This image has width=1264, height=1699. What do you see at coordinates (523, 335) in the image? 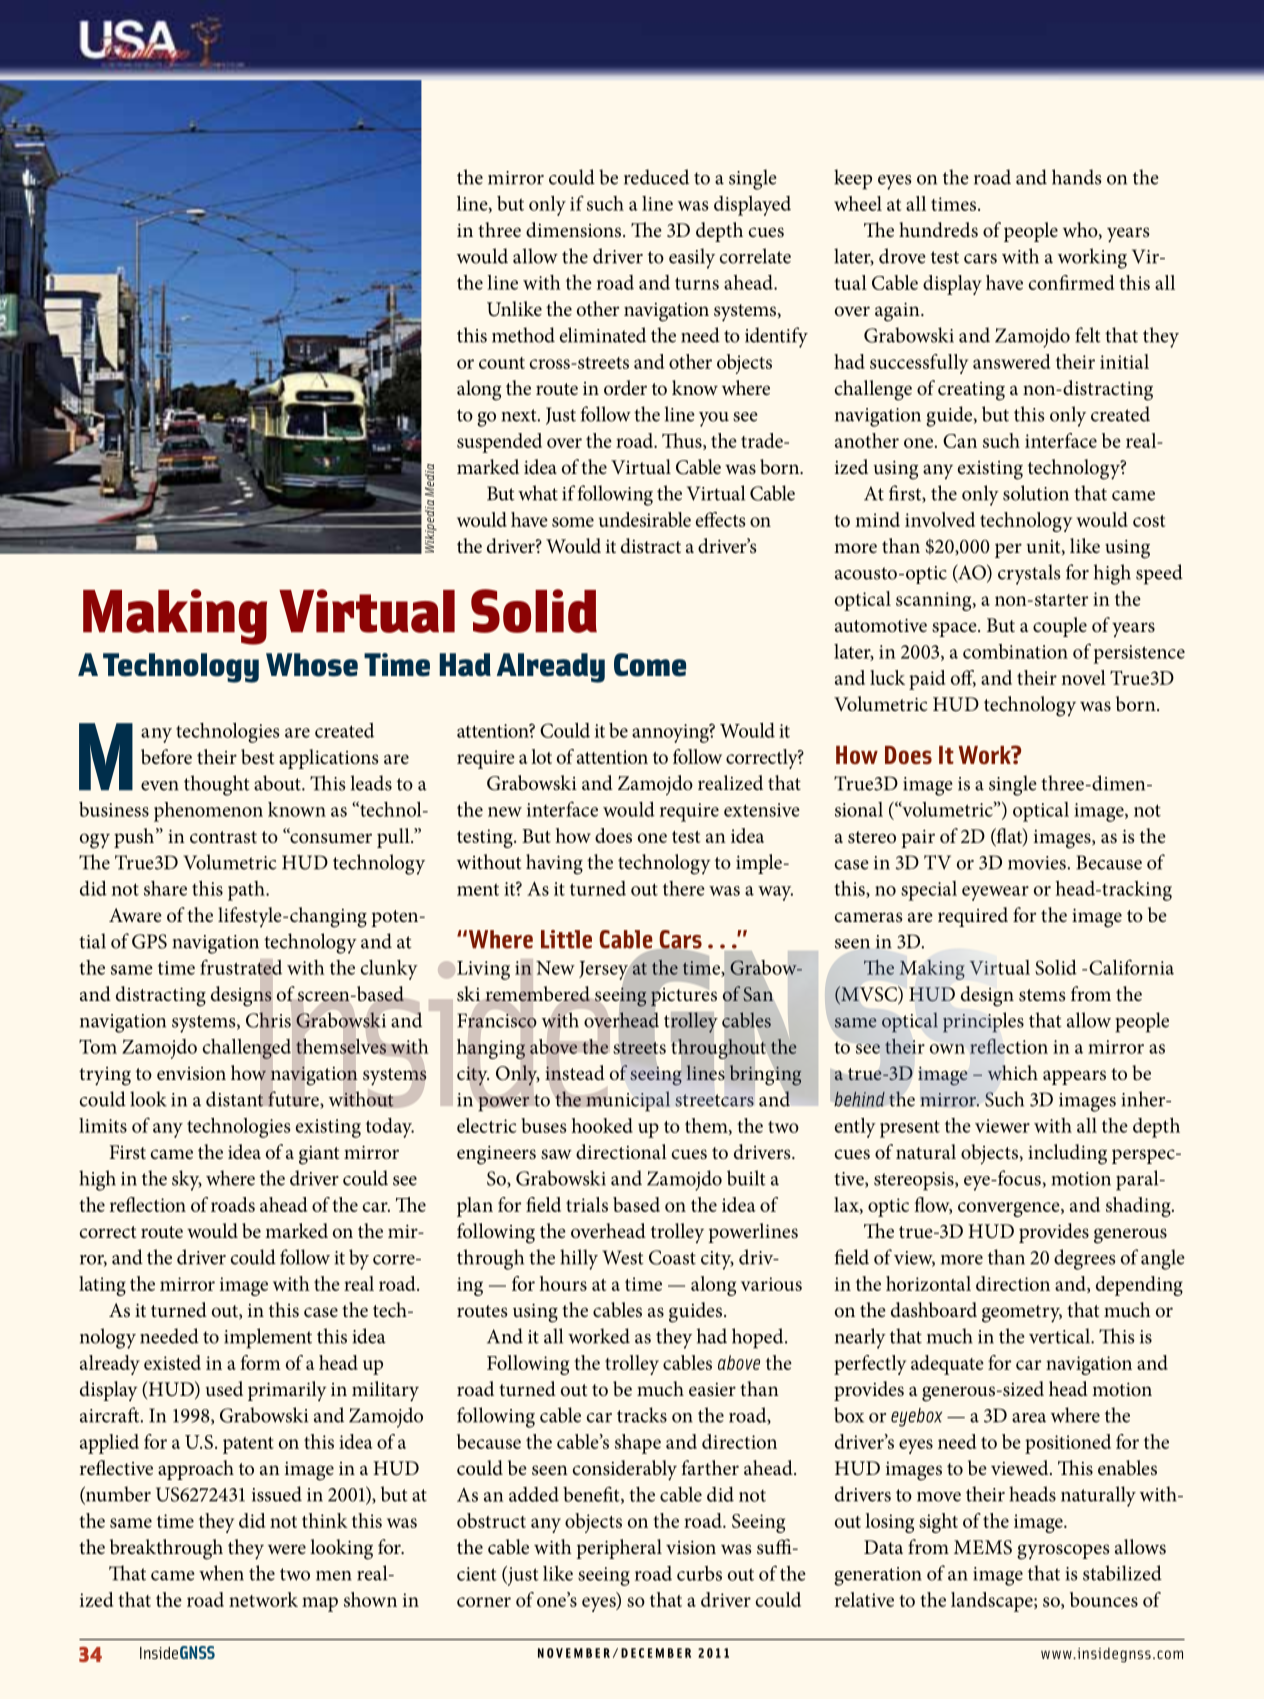
I see `method` at bounding box center [523, 335].
